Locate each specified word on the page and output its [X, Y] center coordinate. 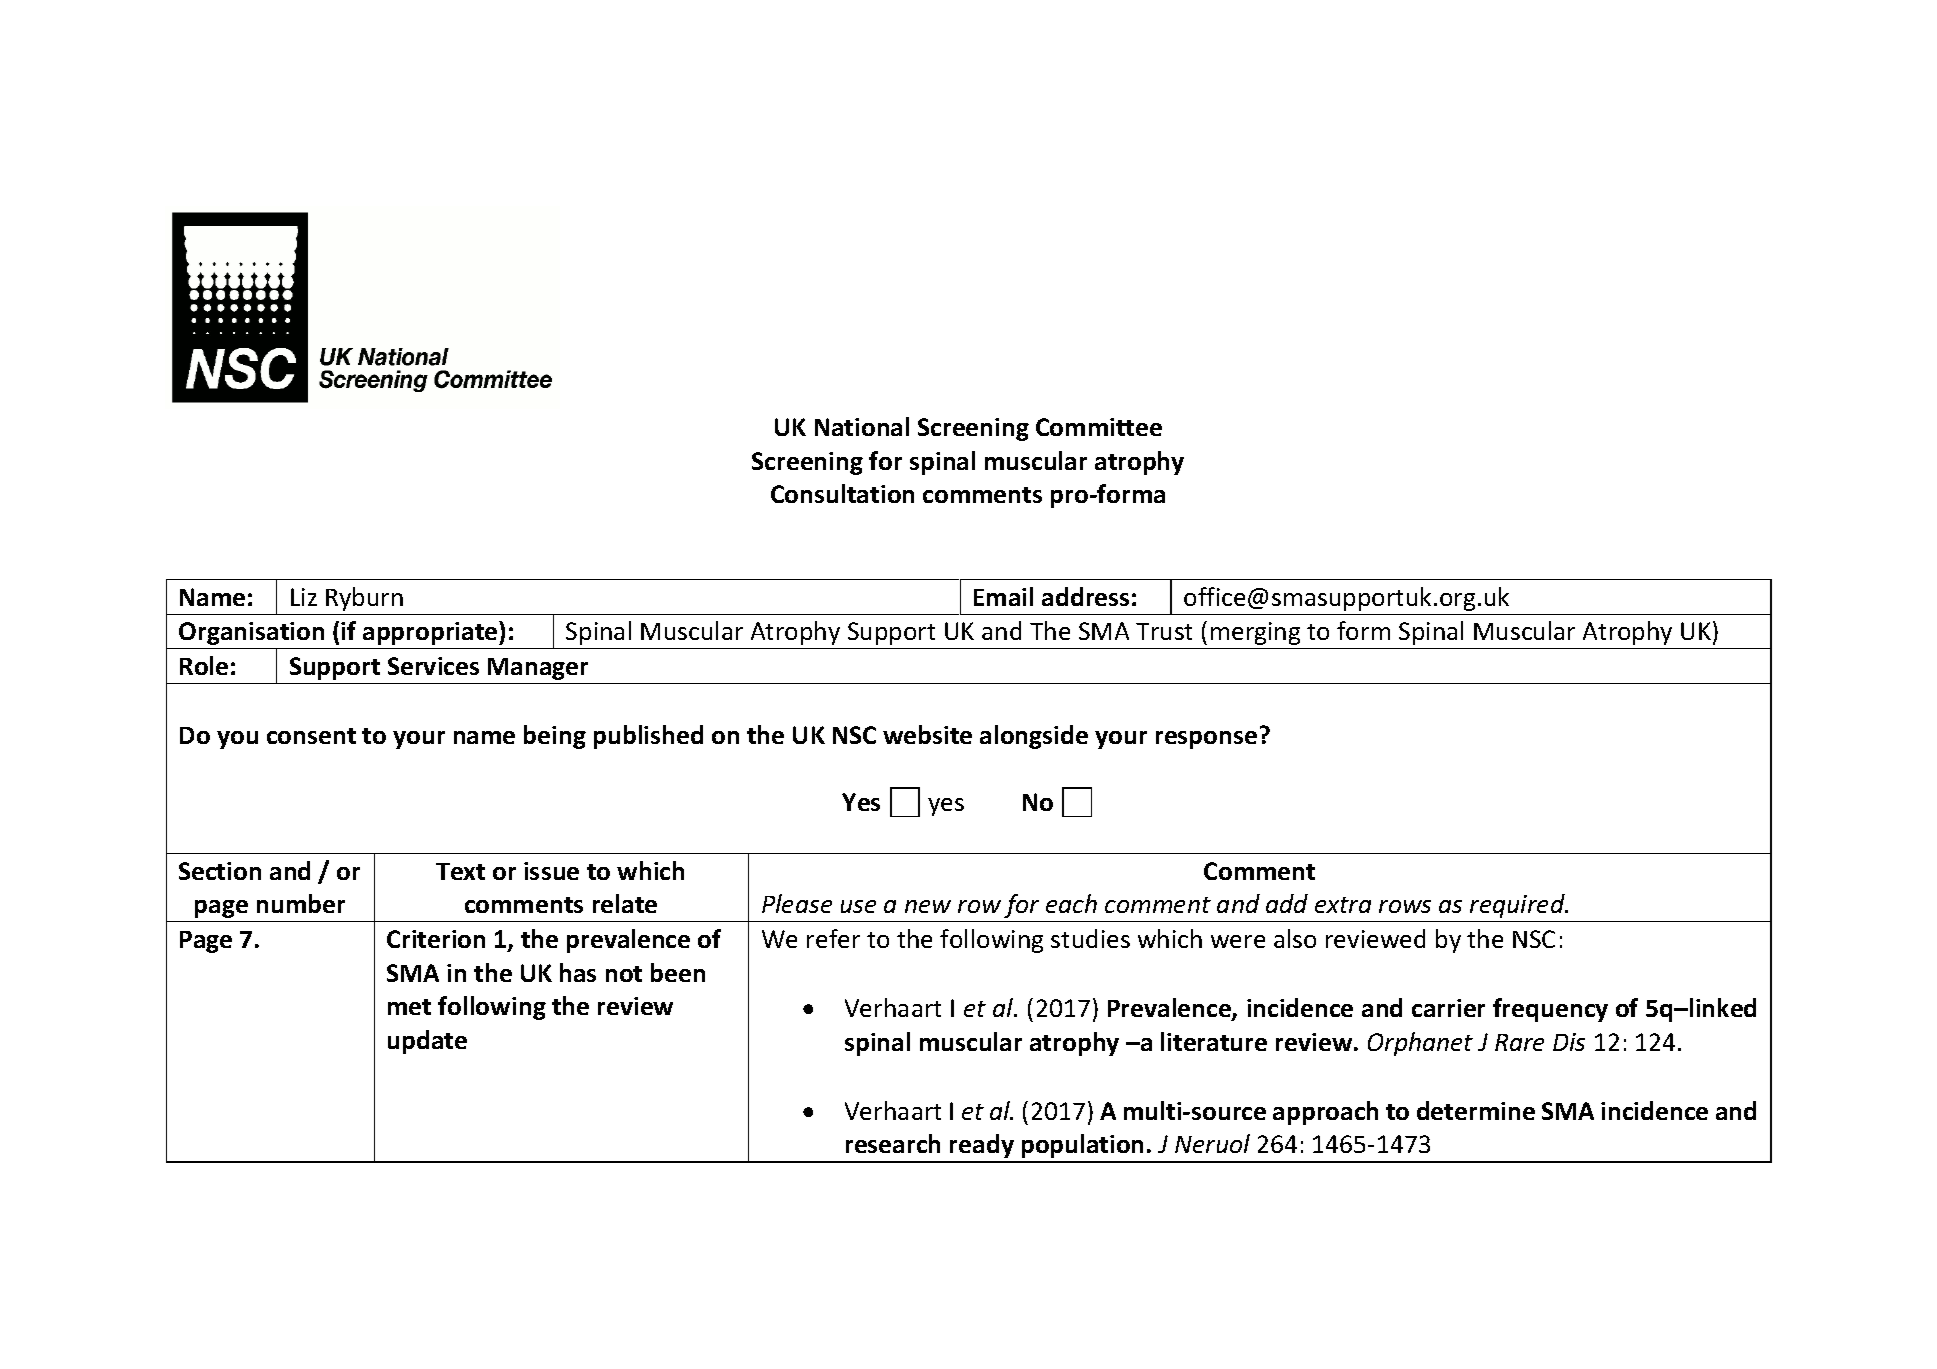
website [927, 734]
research [893, 1143]
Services [433, 666]
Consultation [842, 493]
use [858, 906]
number [301, 903]
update [427, 1042]
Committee [1099, 427]
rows [1405, 906]
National [862, 426]
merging [1255, 633]
